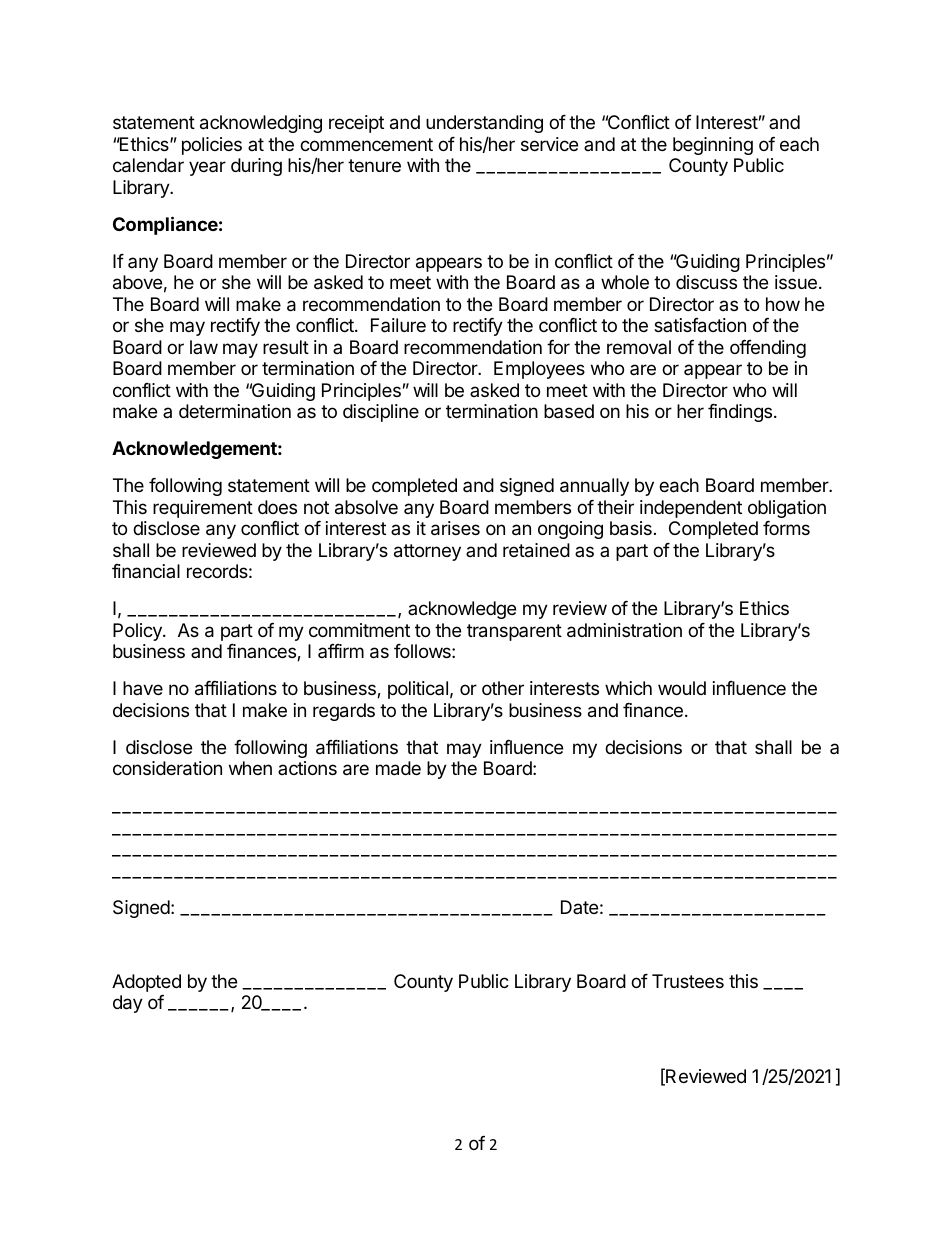 This image has width=952, height=1233. What do you see at coordinates (427, 552) in the image?
I see `attorney` at bounding box center [427, 552].
